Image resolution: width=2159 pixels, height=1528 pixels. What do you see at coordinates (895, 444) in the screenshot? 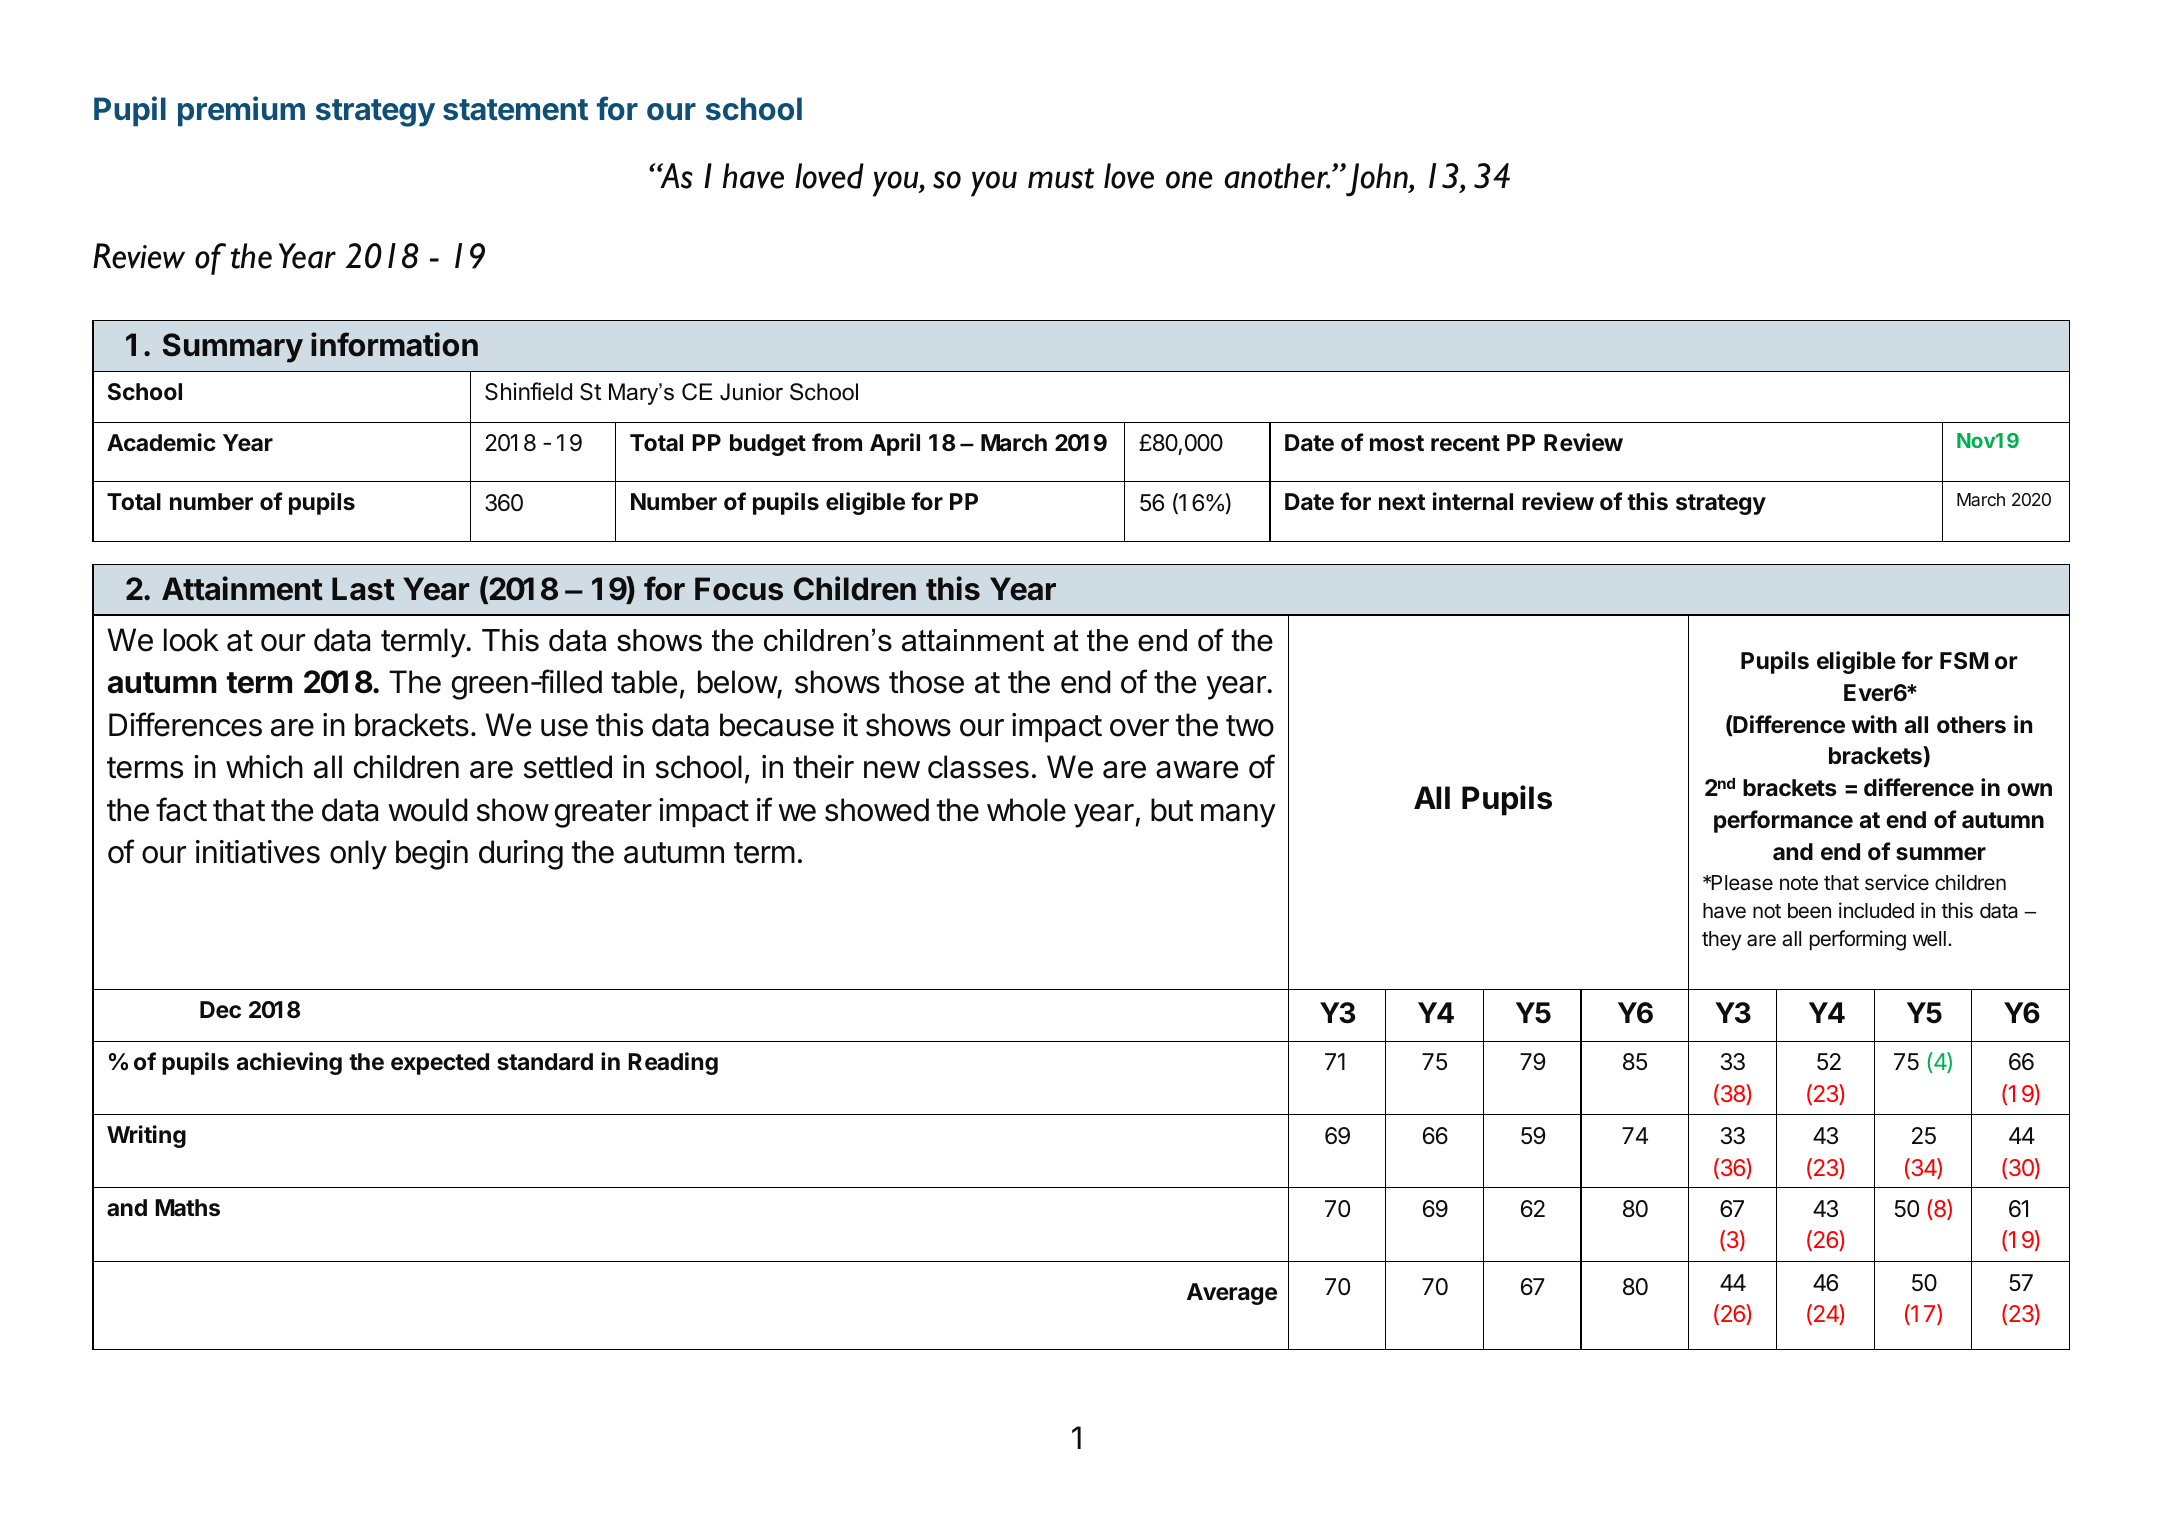
I see `April` at bounding box center [895, 444].
